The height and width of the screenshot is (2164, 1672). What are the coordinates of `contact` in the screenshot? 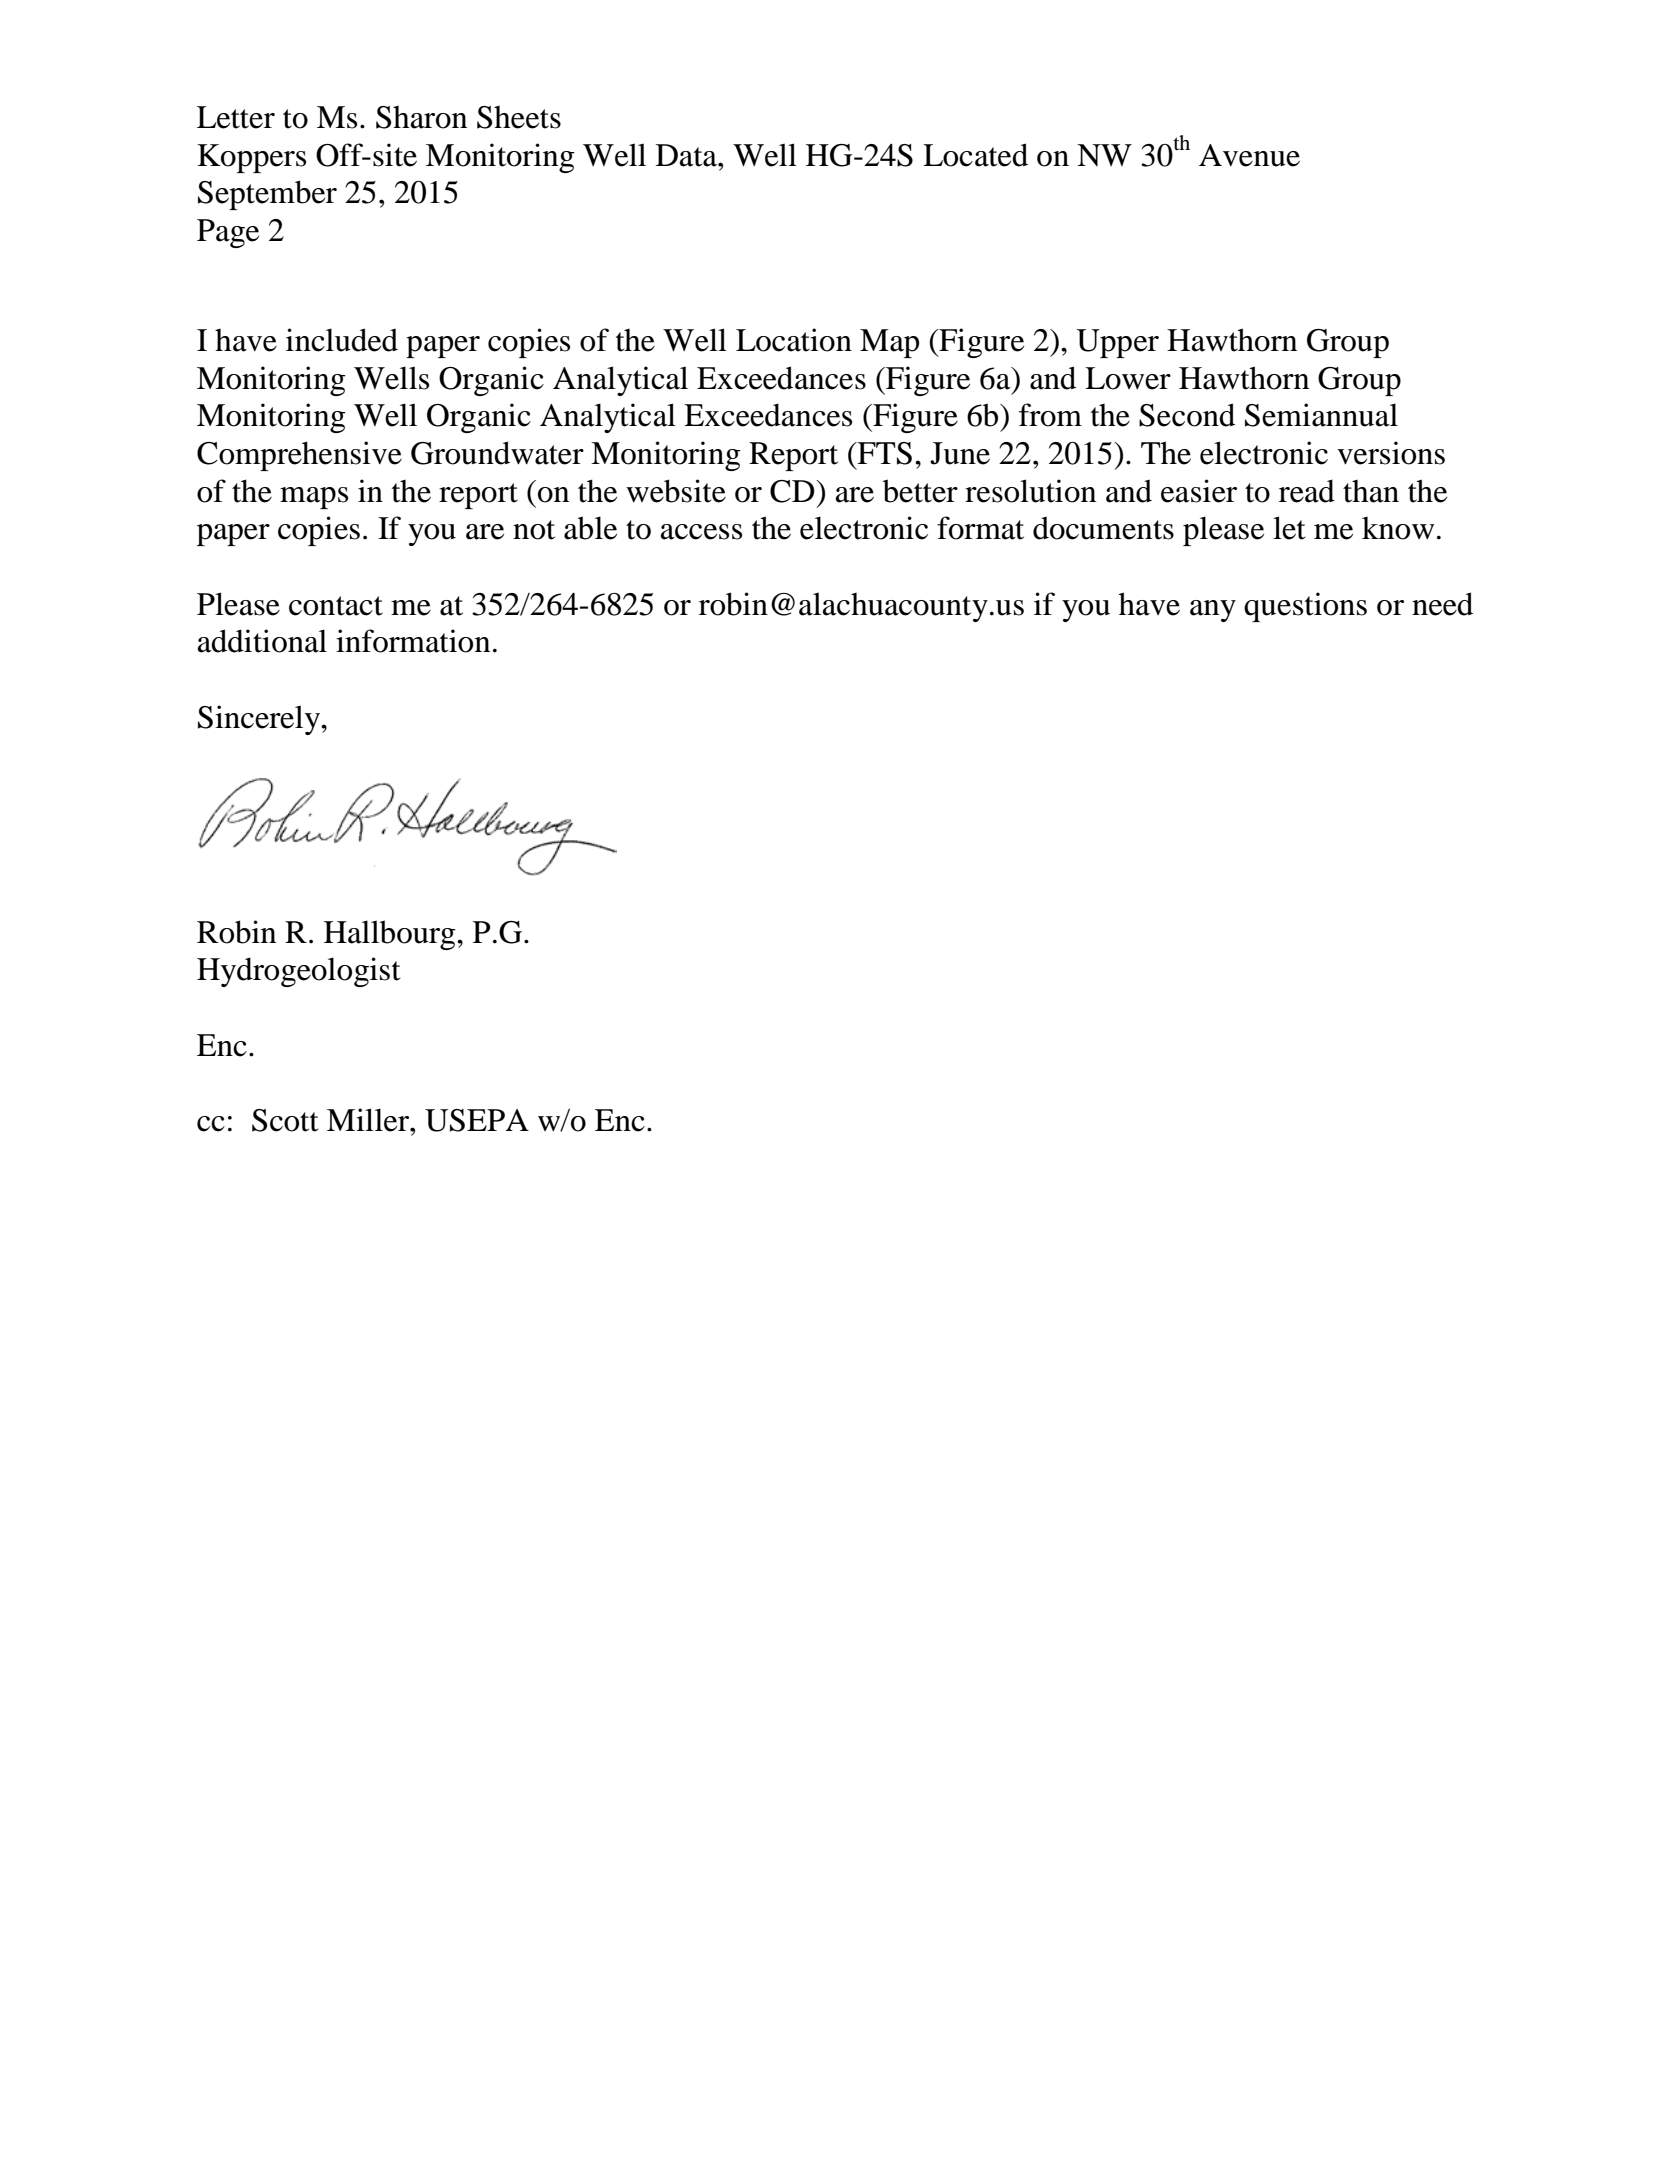 It's located at (336, 606).
